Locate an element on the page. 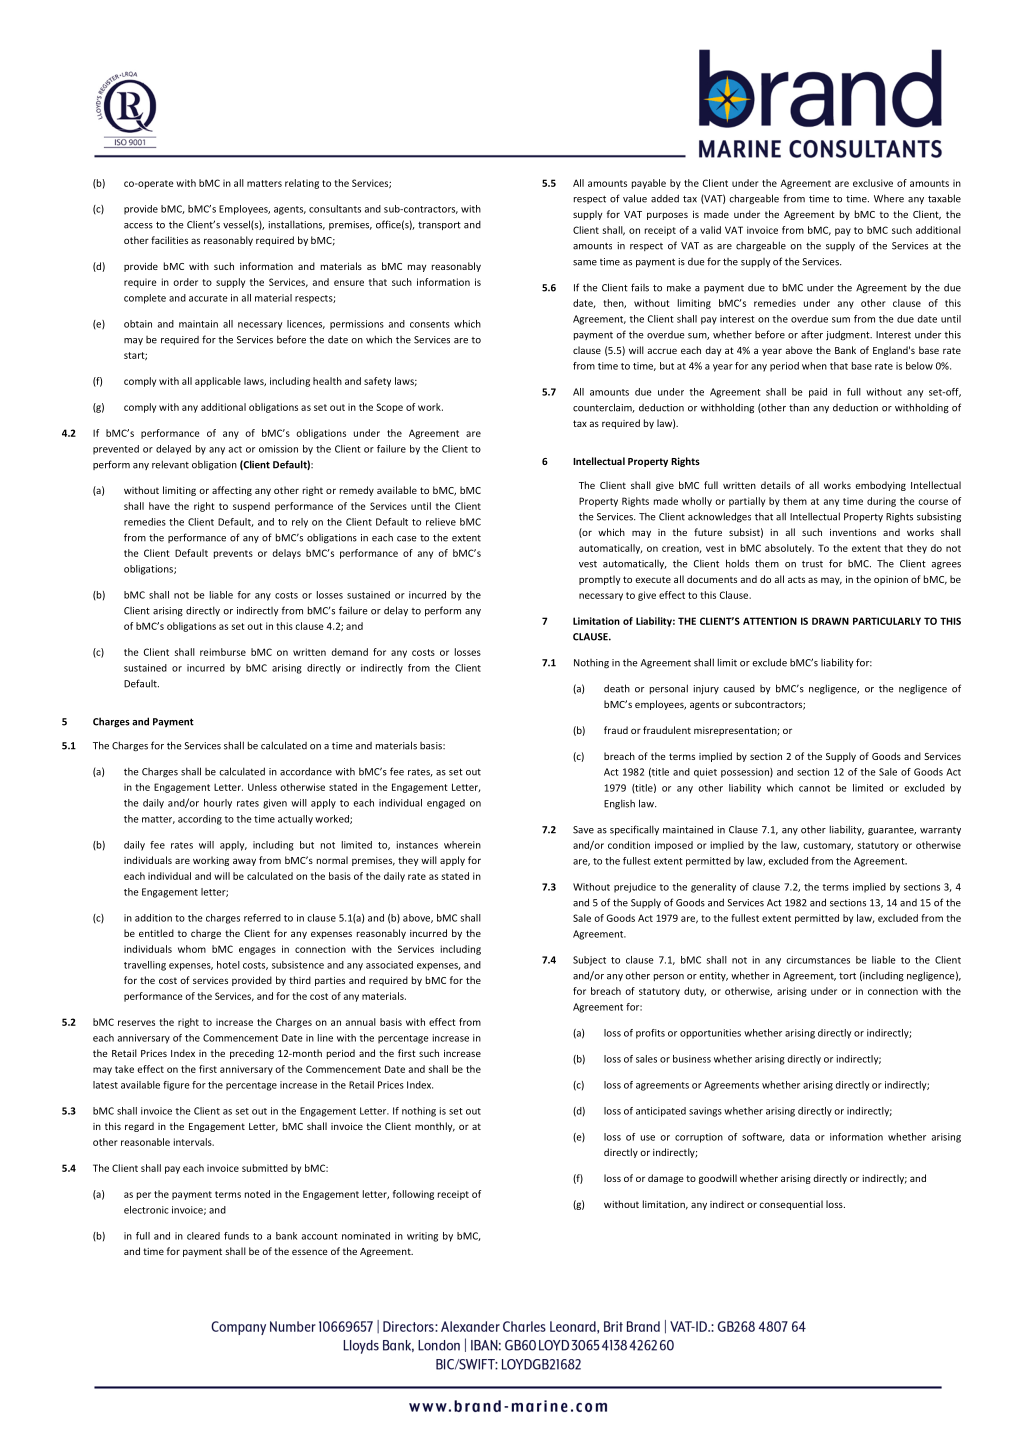 The image size is (1023, 1447). writing is located at coordinates (422, 1237).
